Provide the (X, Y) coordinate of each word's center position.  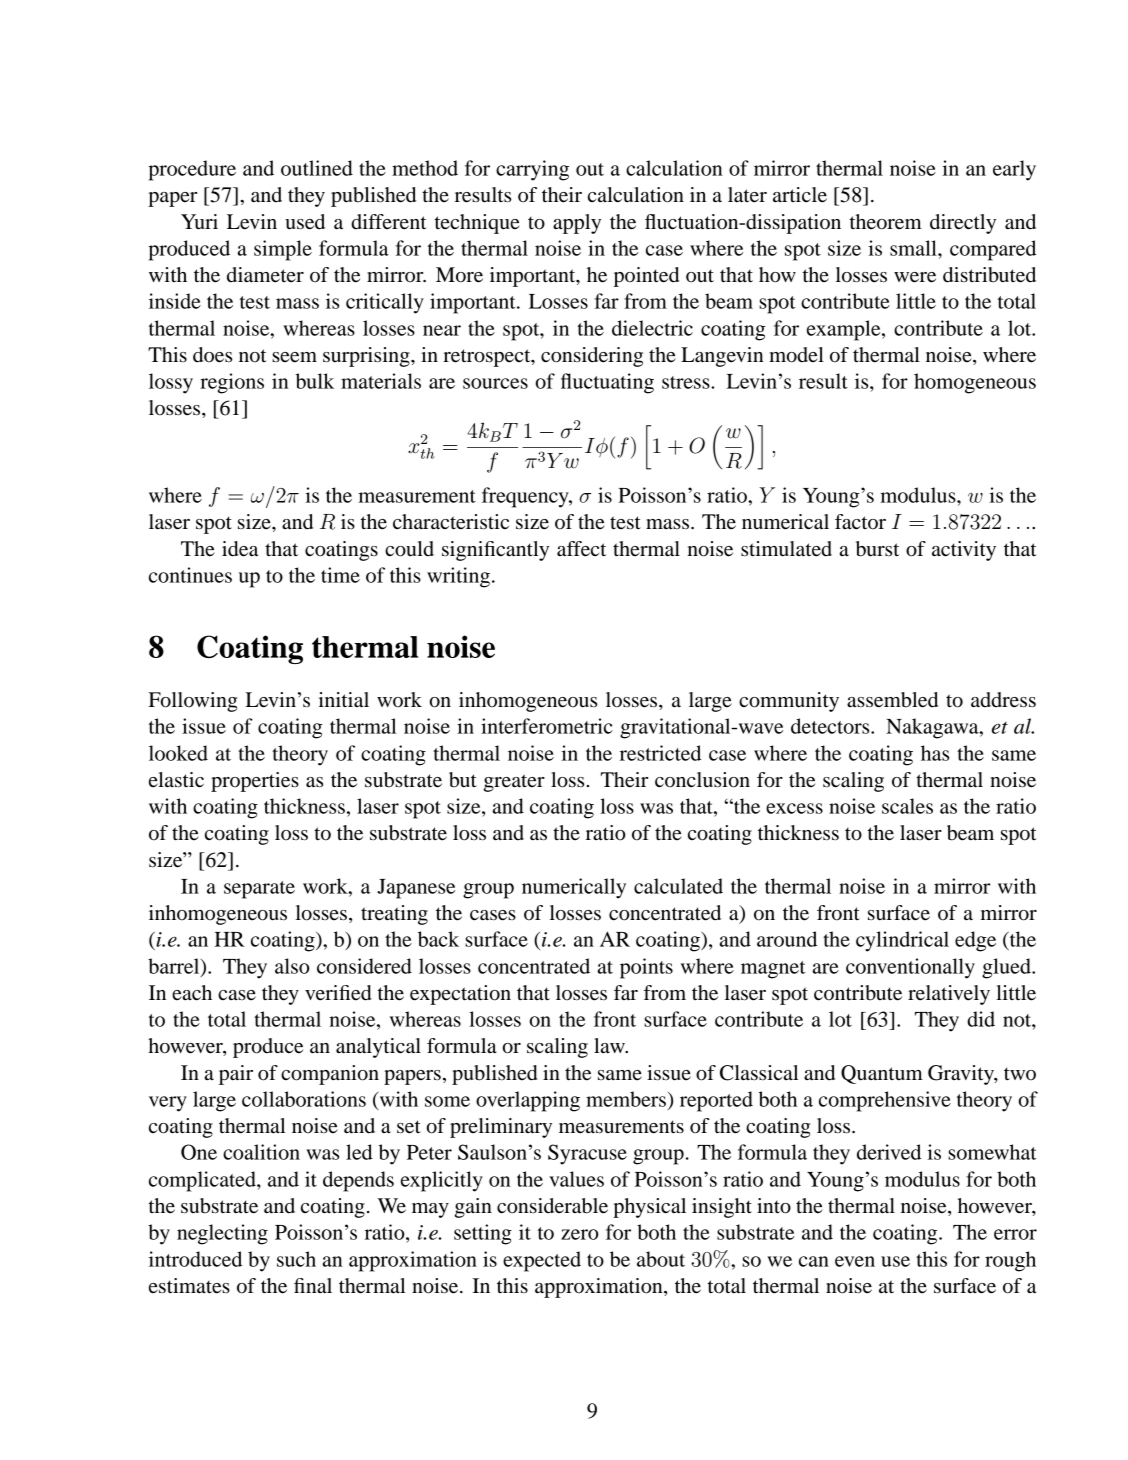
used (305, 222)
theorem (886, 222)
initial (344, 700)
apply (577, 224)
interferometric (547, 726)
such (296, 1259)
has (935, 753)
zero (580, 1234)
